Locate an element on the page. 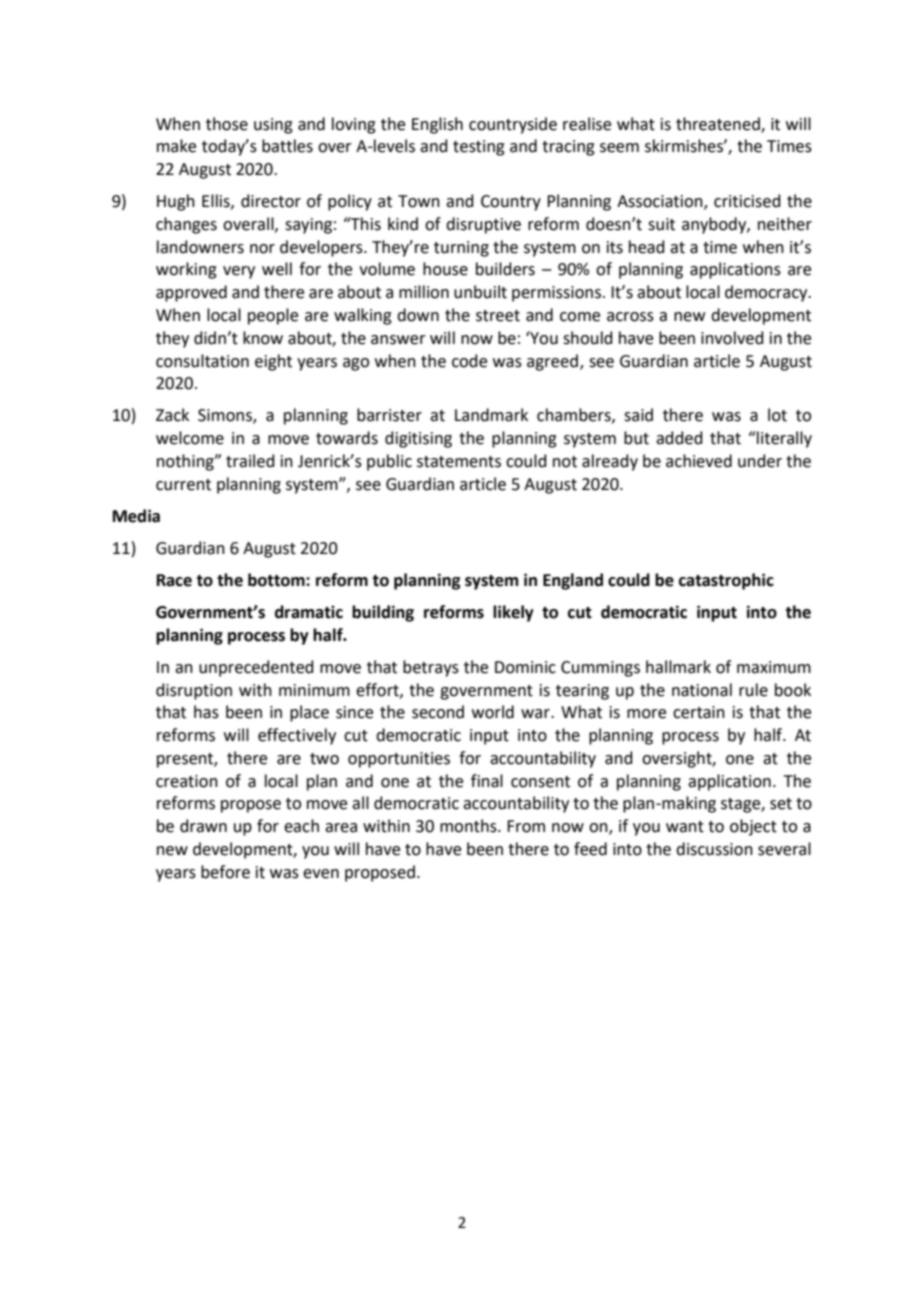 Image resolution: width=924 pixels, height=1308 pixels. betrays is located at coordinates (431, 668).
